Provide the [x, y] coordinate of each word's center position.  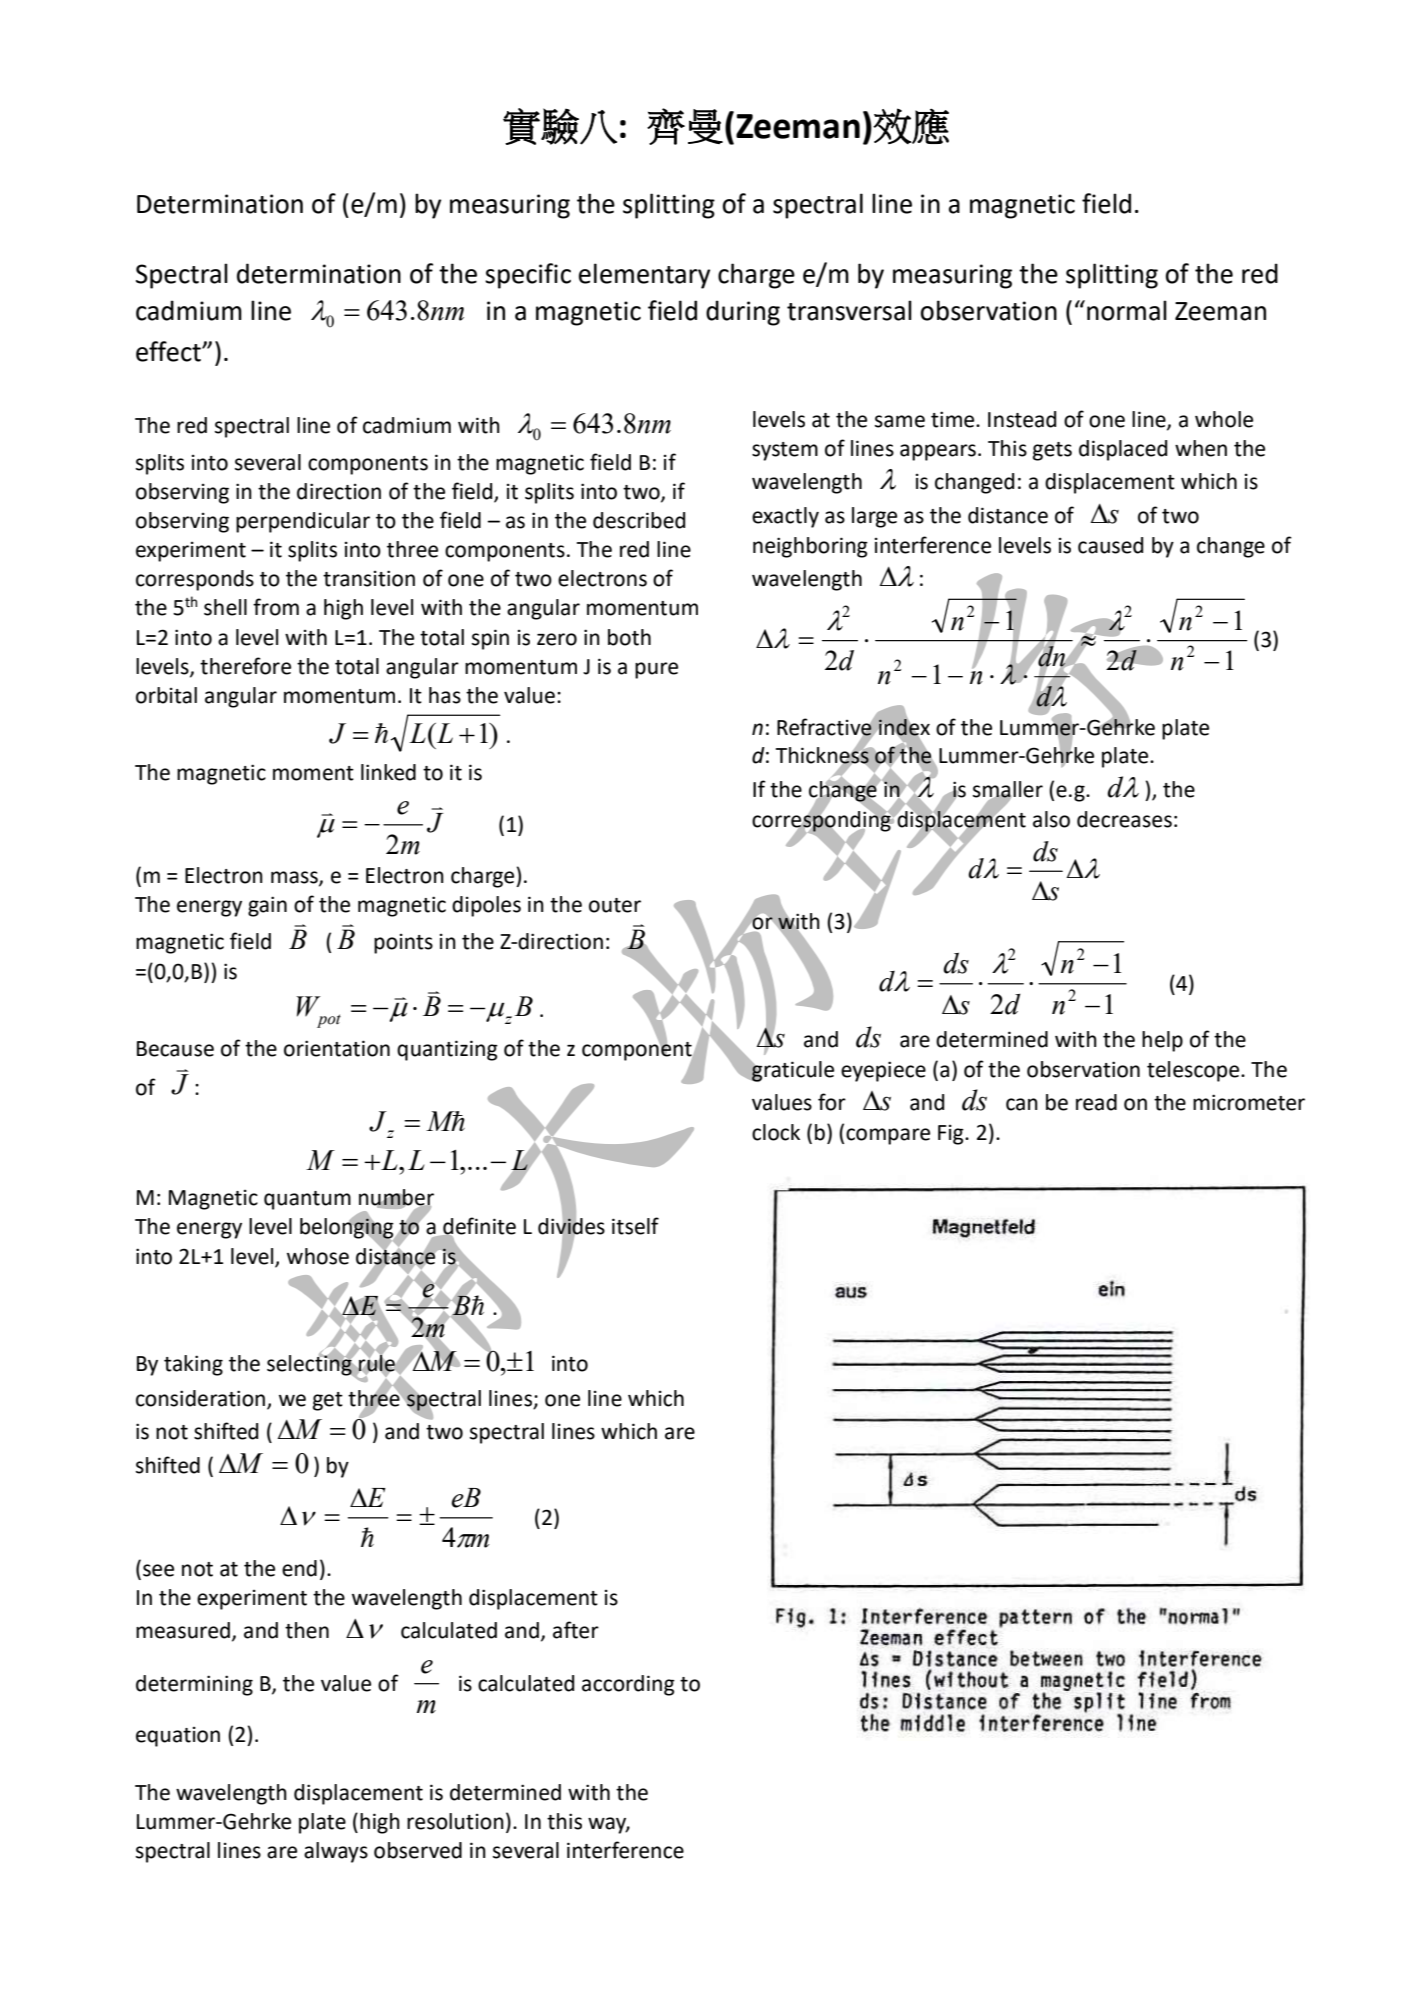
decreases [1124, 819]
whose [318, 1256]
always [336, 1852]
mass [295, 878]
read [1096, 1102]
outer [615, 905]
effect [169, 351]
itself [635, 1226]
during [743, 313]
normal [1127, 310]
